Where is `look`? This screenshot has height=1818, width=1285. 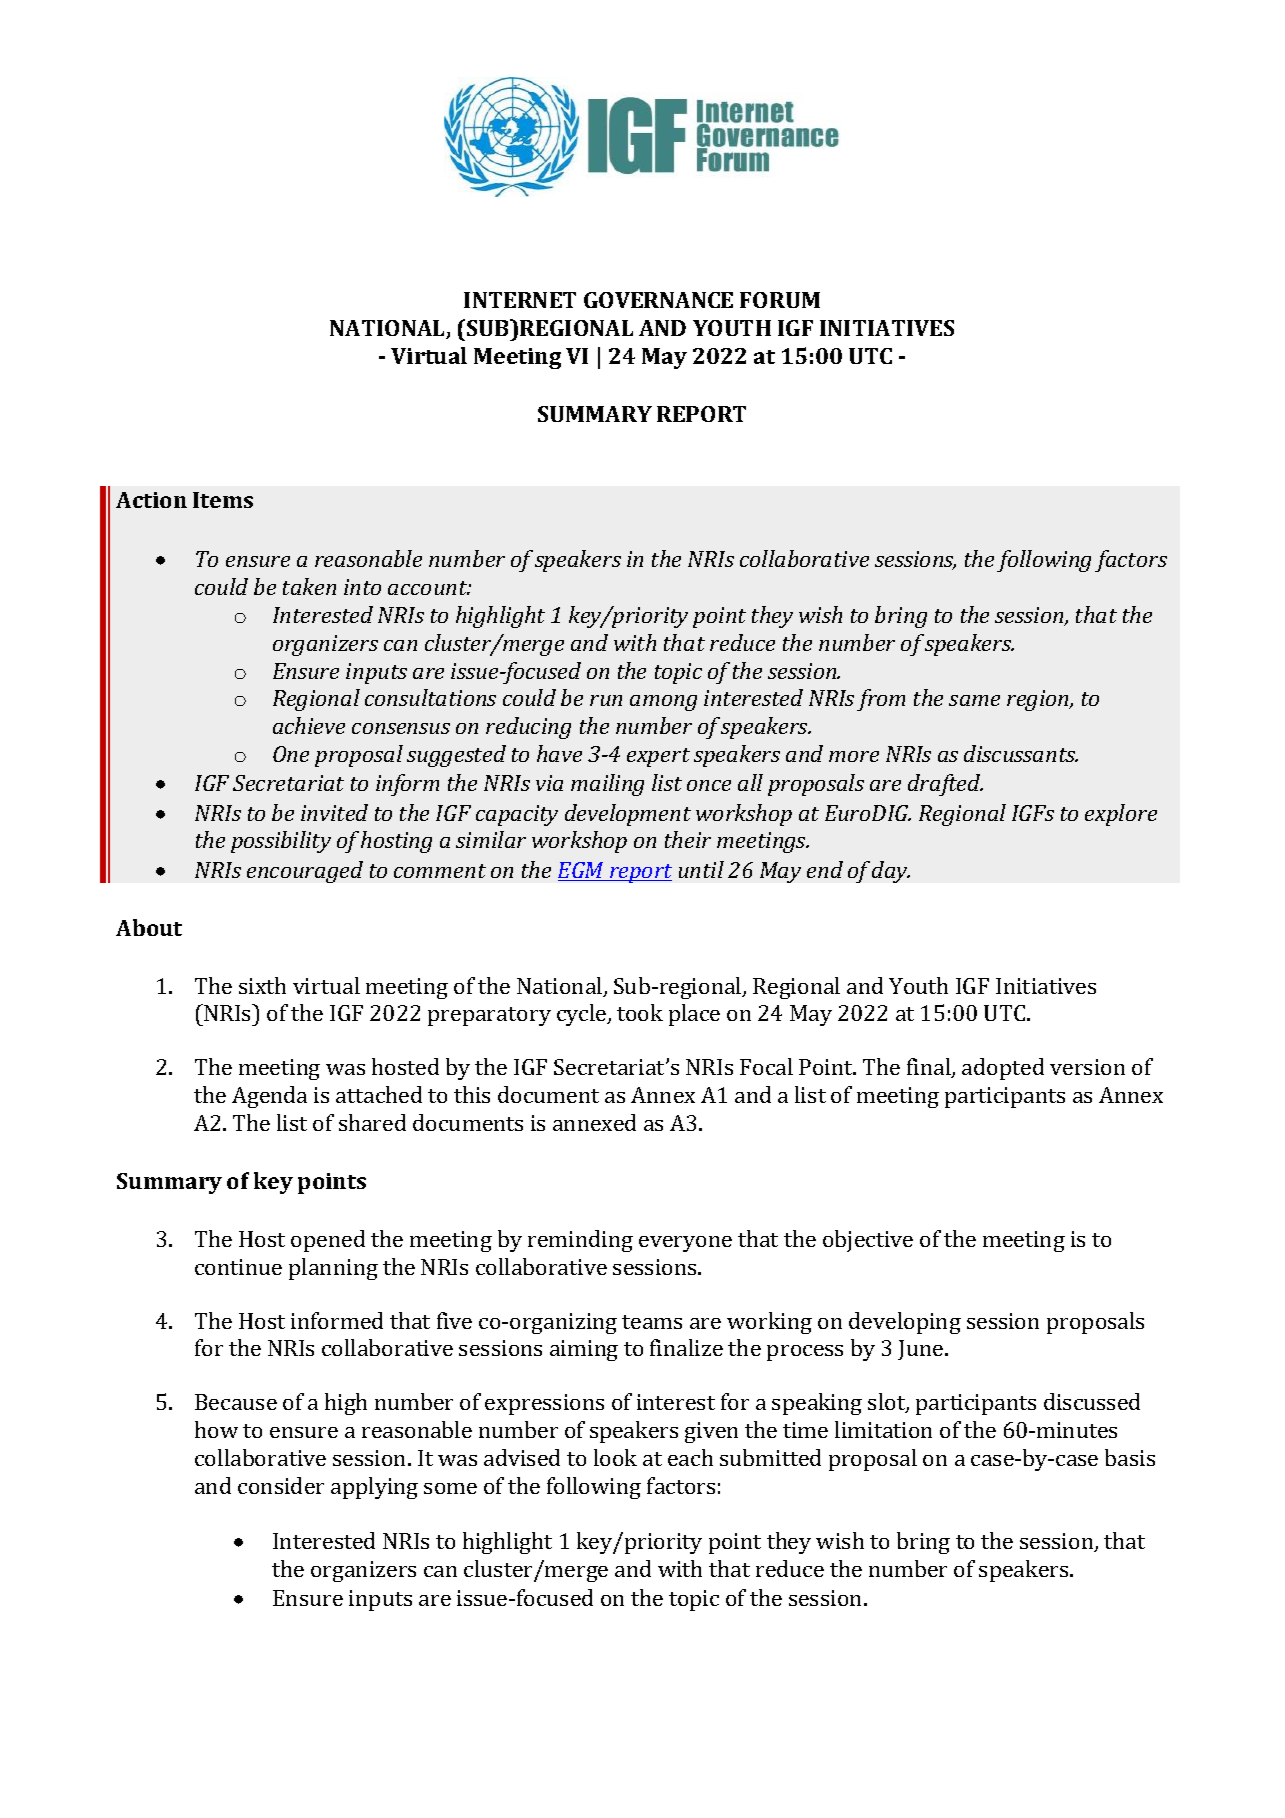 look is located at coordinates (615, 1457).
